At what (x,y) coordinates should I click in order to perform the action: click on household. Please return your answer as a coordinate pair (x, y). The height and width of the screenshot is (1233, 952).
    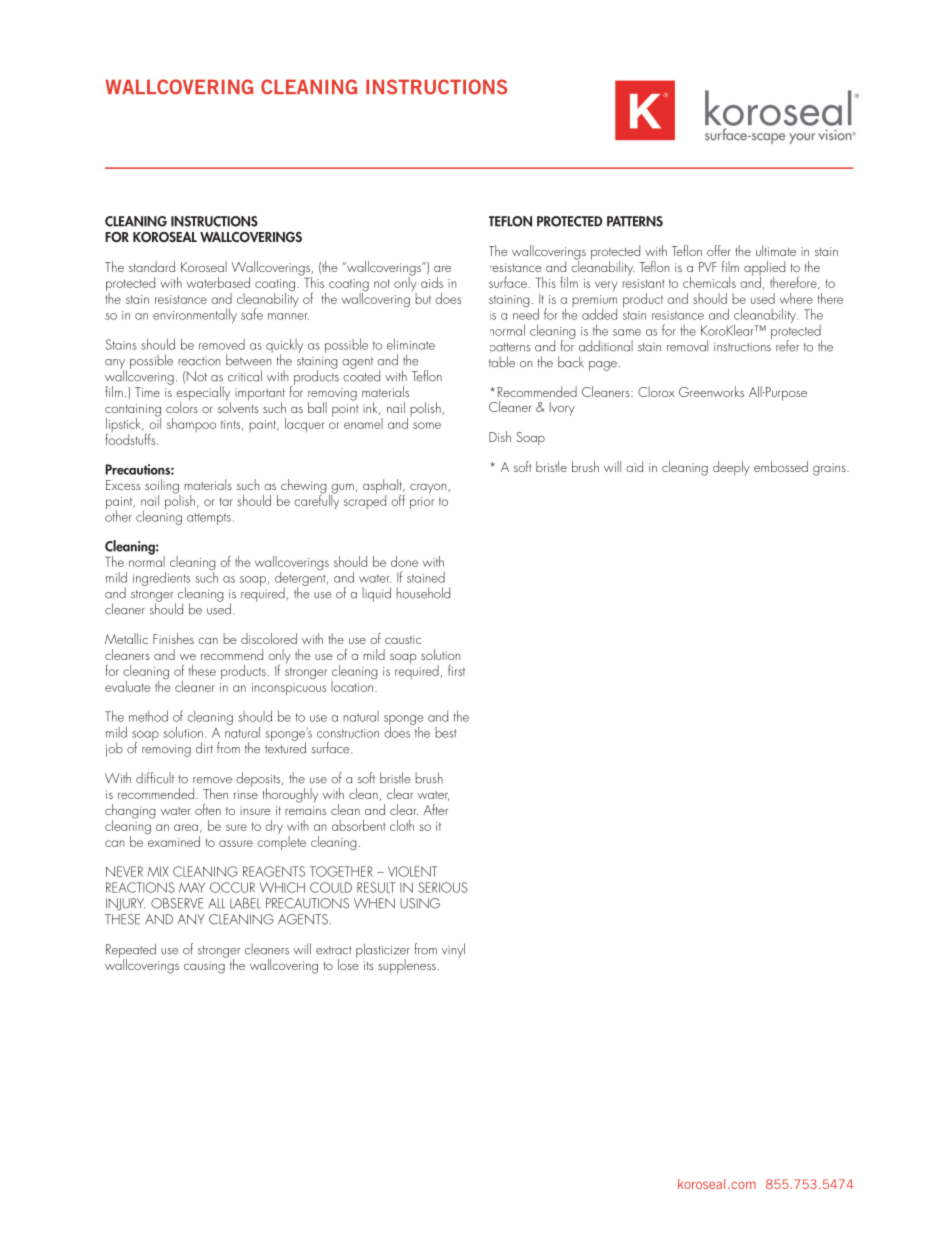
    Looking at the image, I should click on (423, 593).
